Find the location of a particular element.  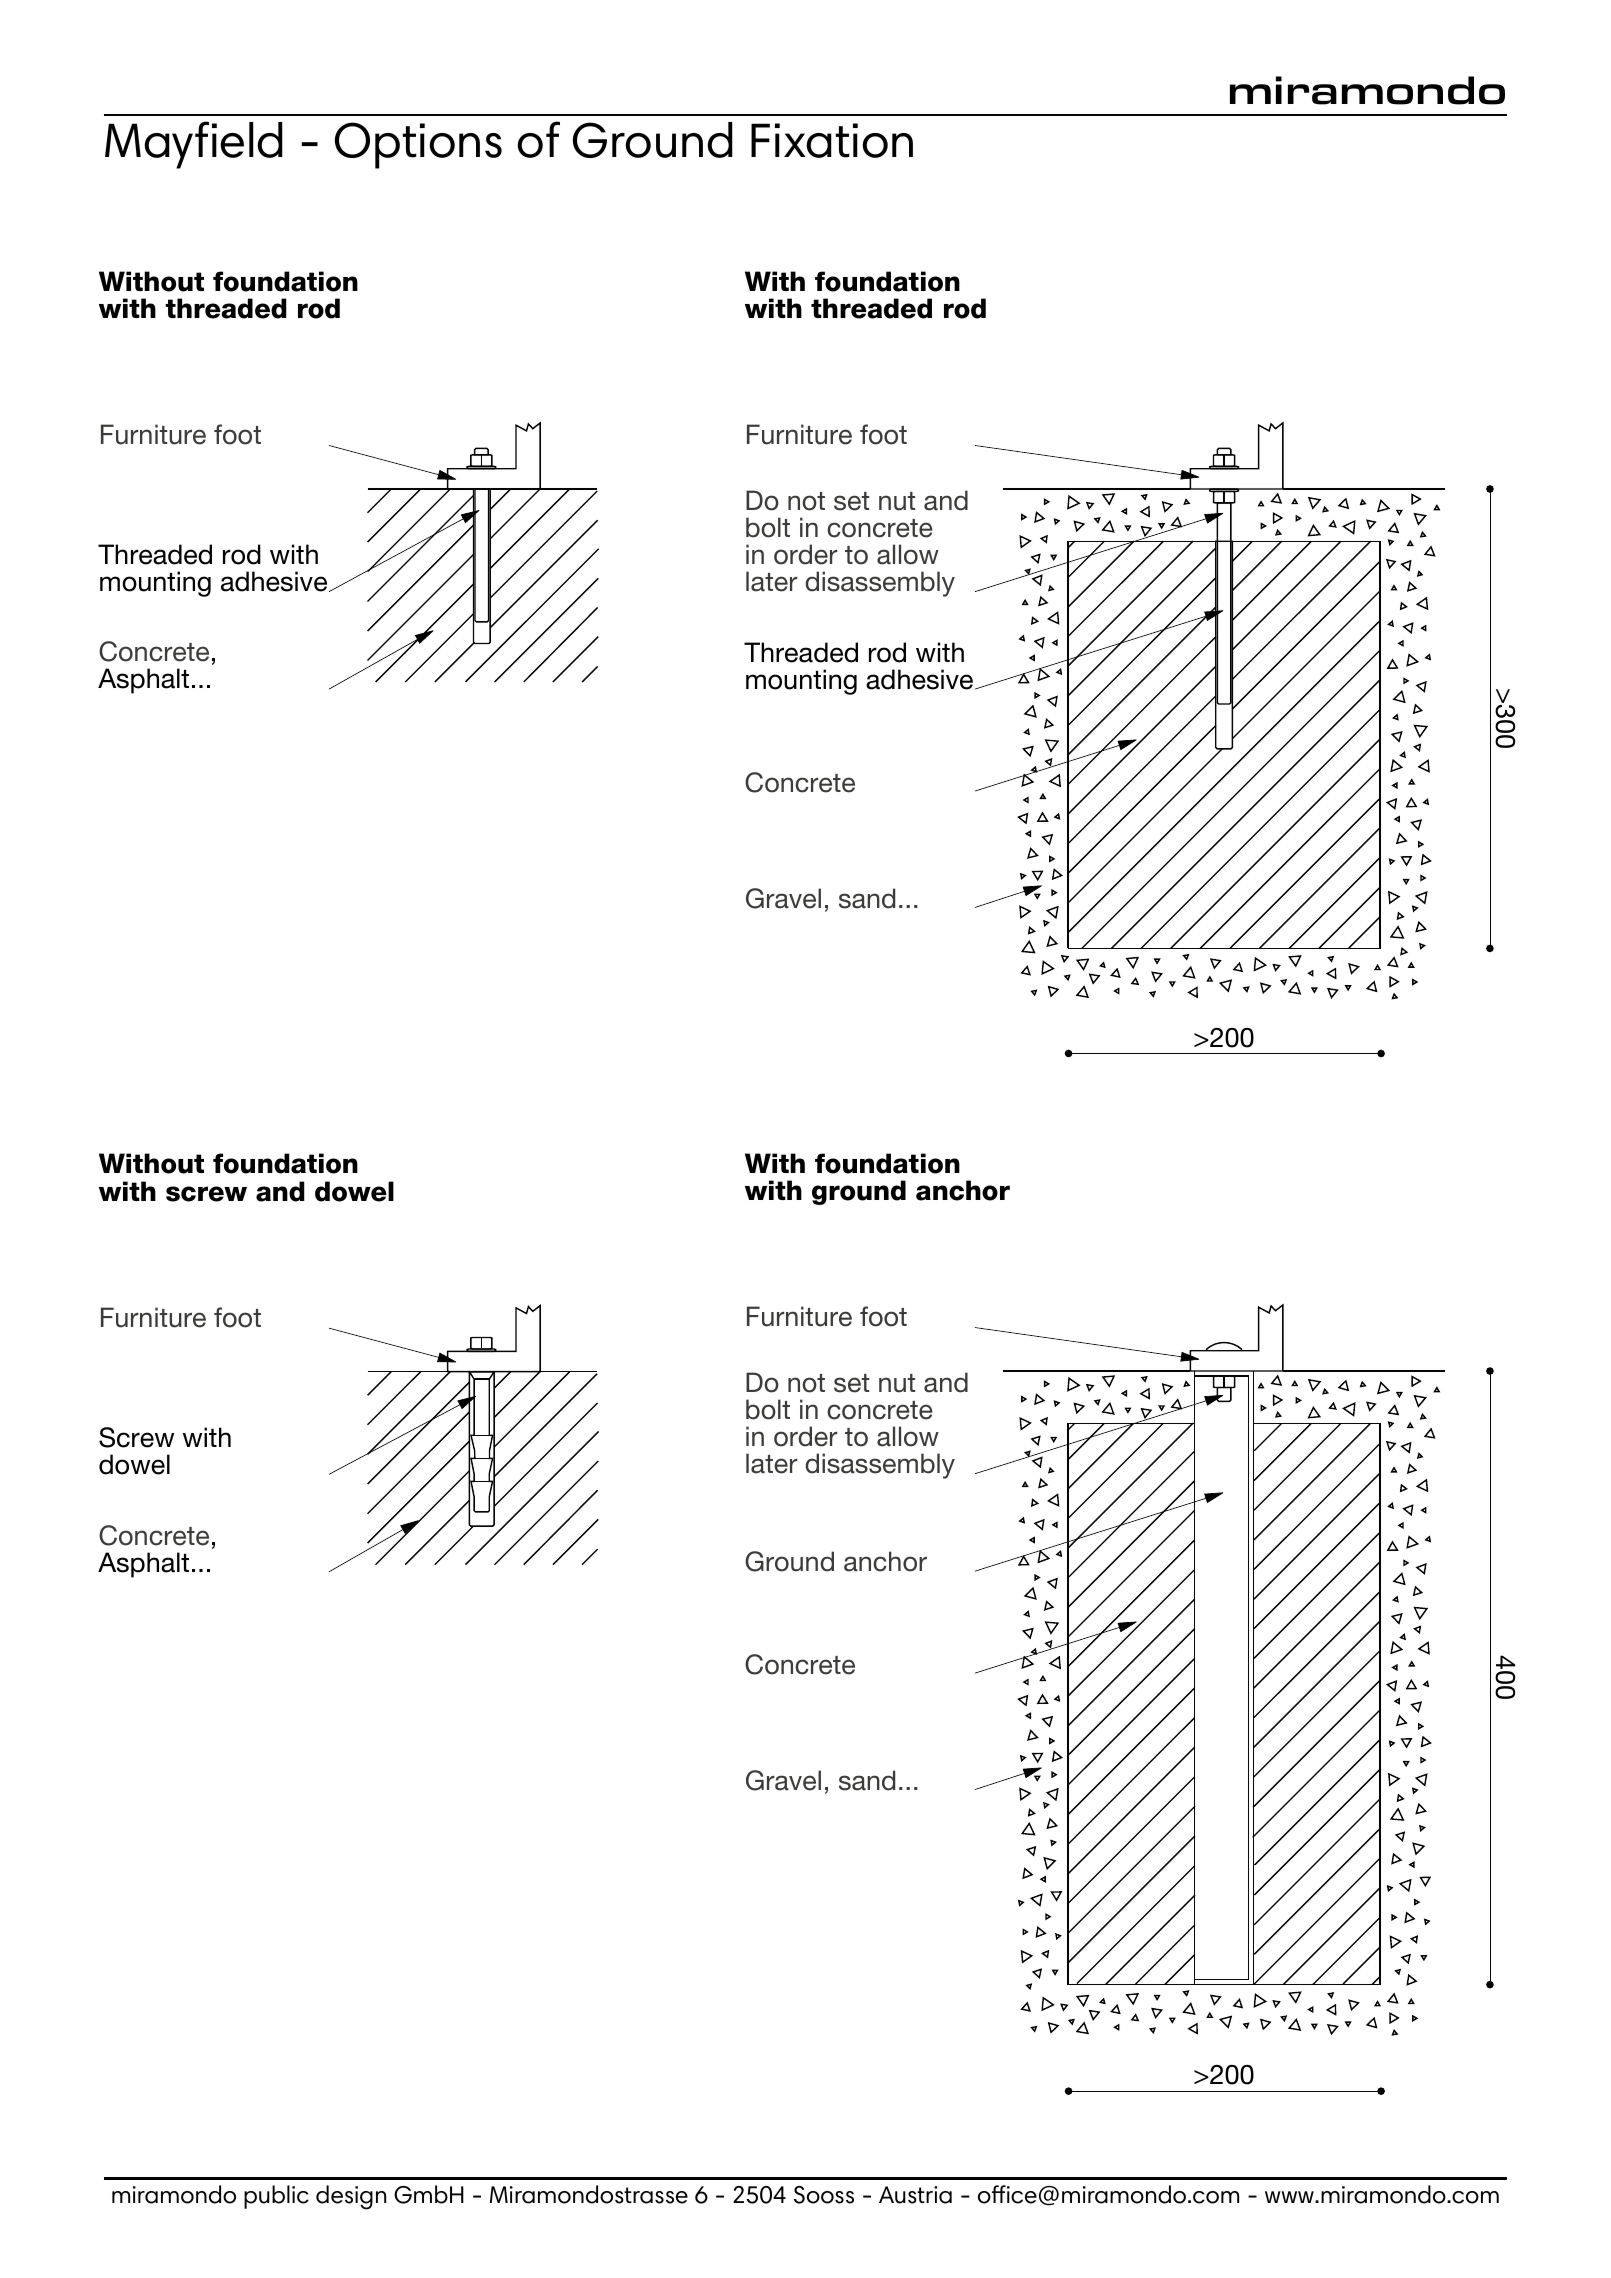

Options is located at coordinates (418, 145).
